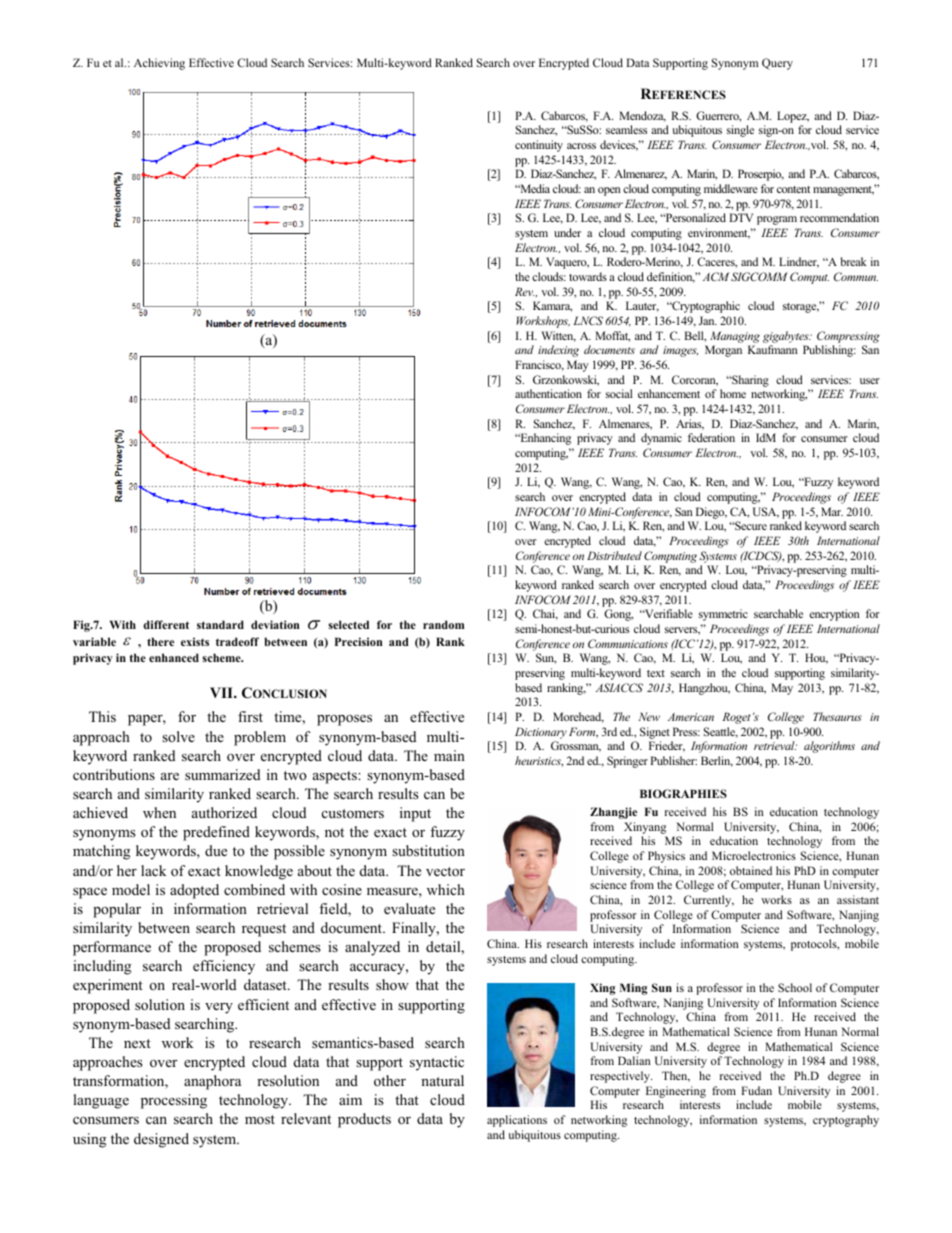  I want to click on different, so click(166, 624).
